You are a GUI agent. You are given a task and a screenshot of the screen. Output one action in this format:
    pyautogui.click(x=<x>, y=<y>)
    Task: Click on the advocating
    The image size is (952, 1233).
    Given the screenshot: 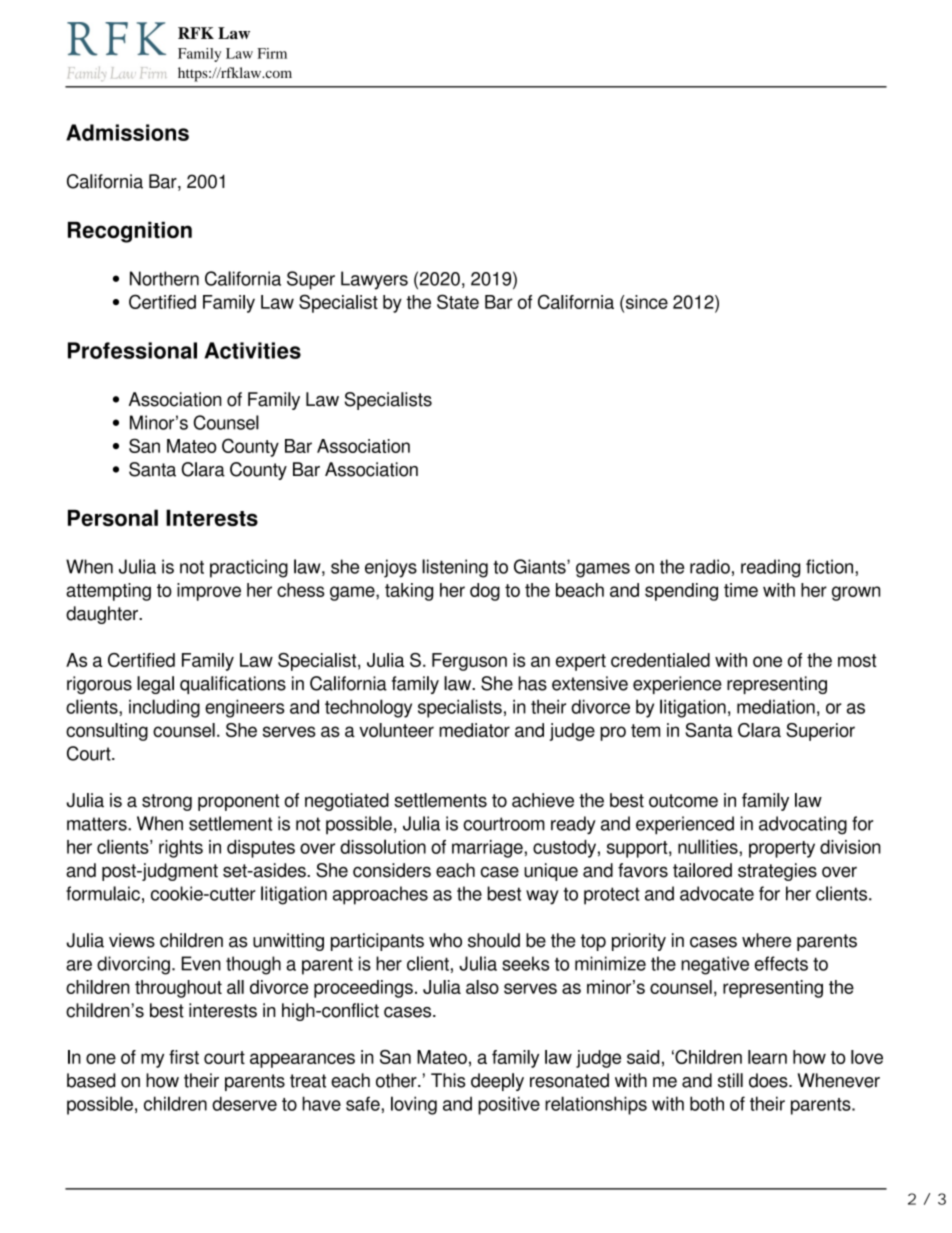 What is the action you would take?
    pyautogui.click(x=803, y=825)
